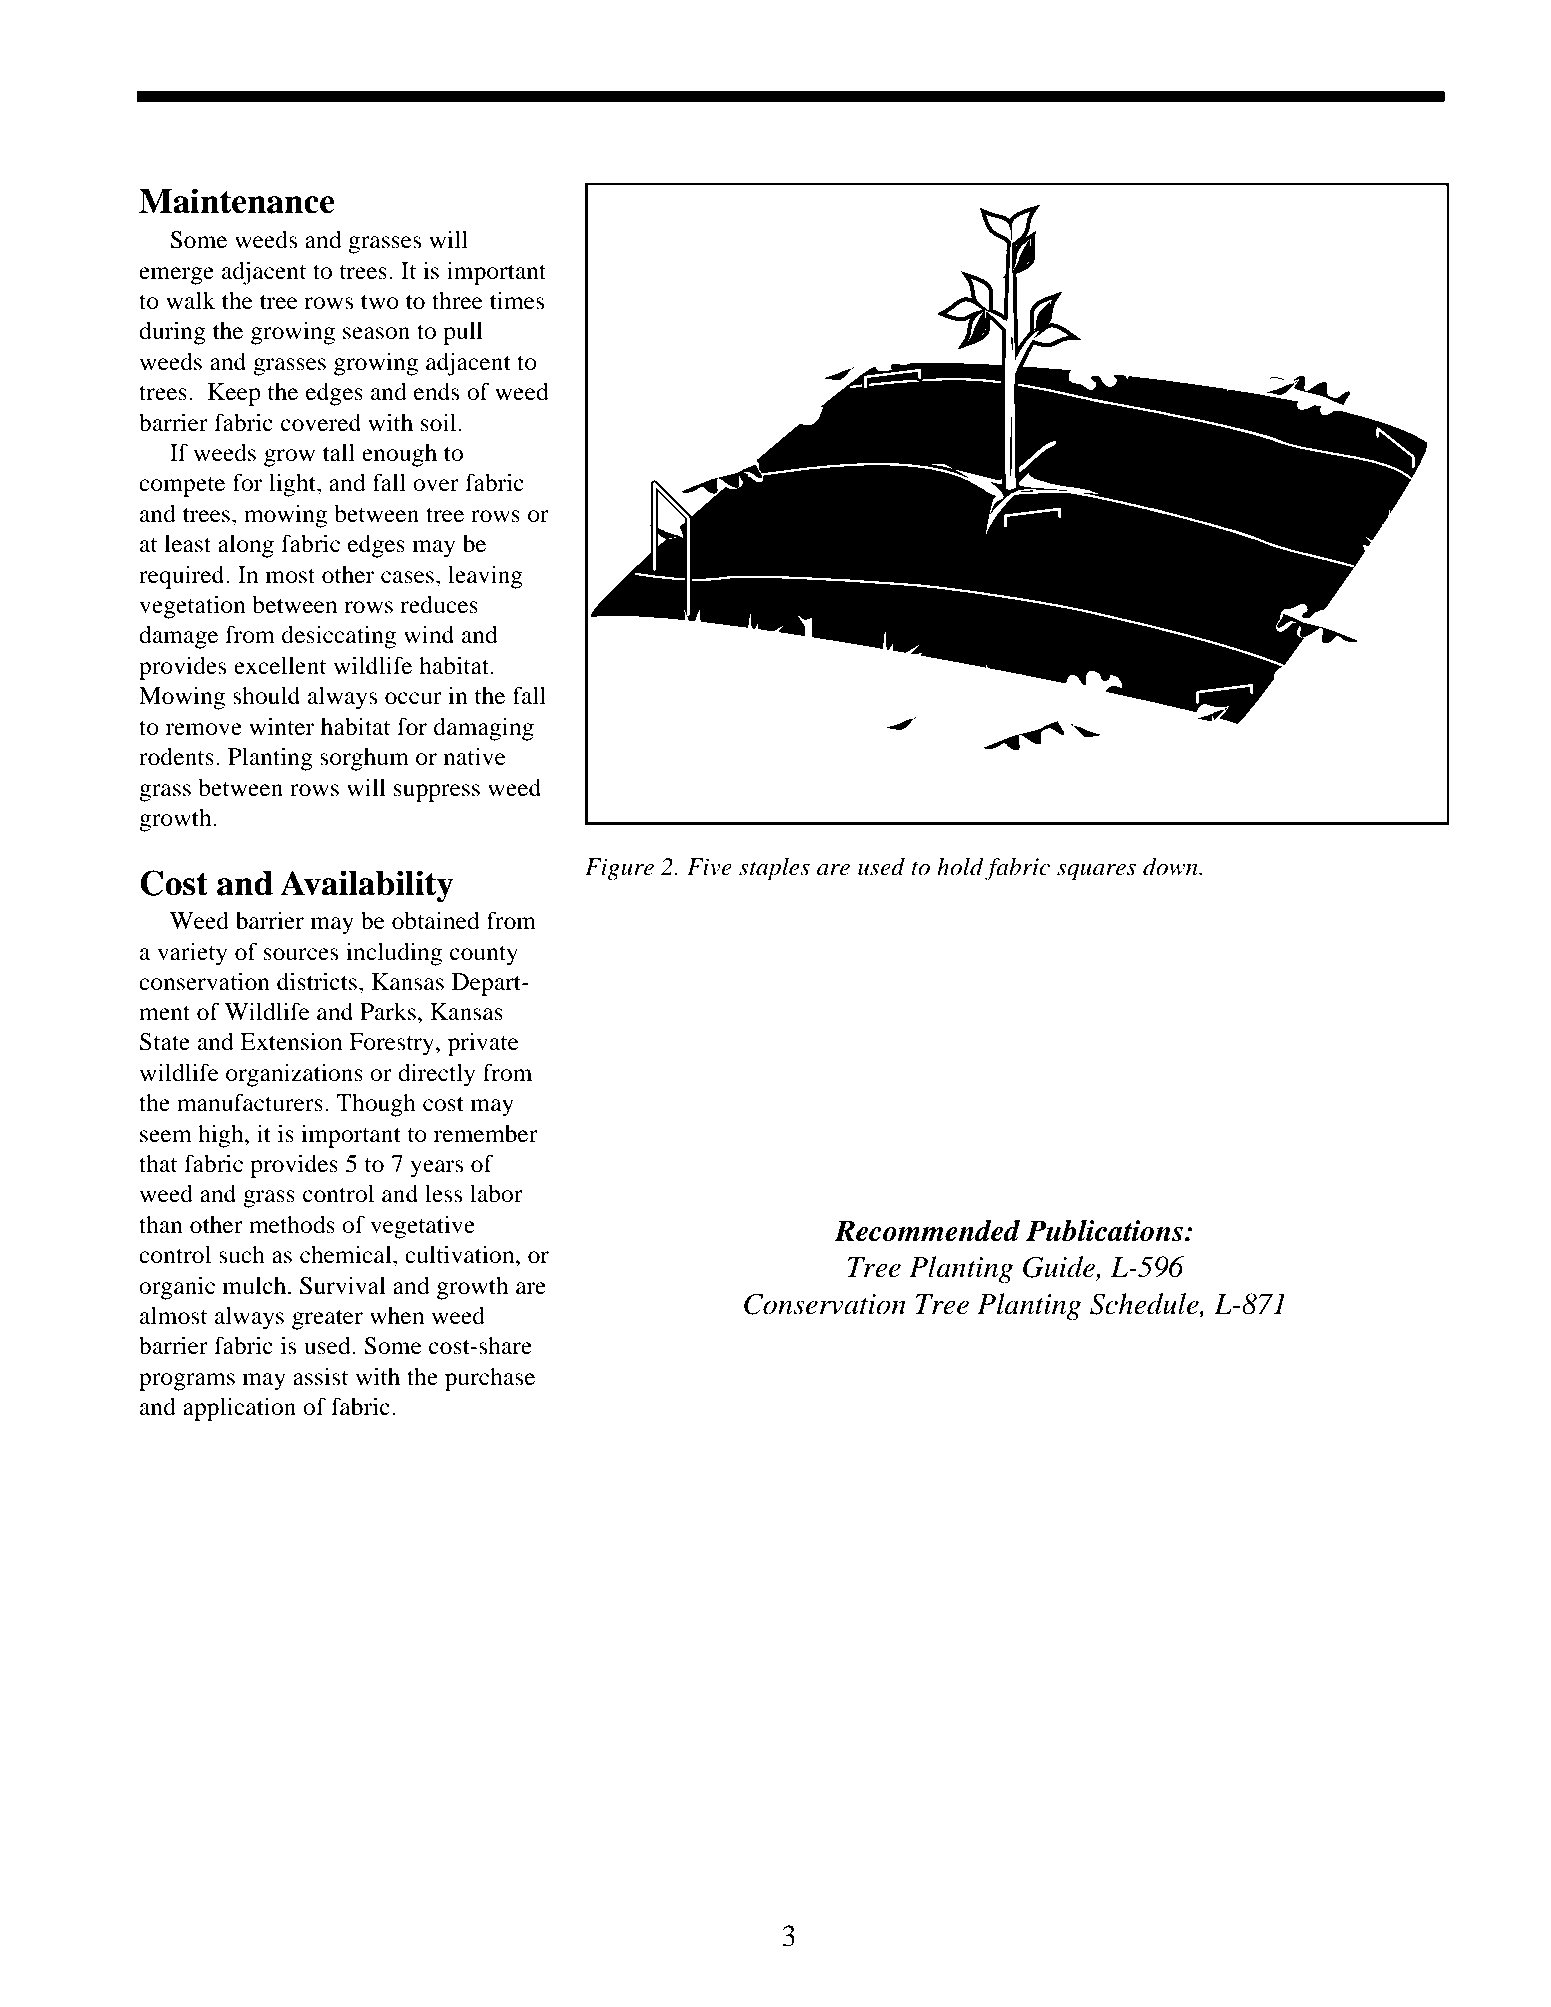  What do you see at coordinates (709, 867) in the document?
I see `Five` at bounding box center [709, 867].
